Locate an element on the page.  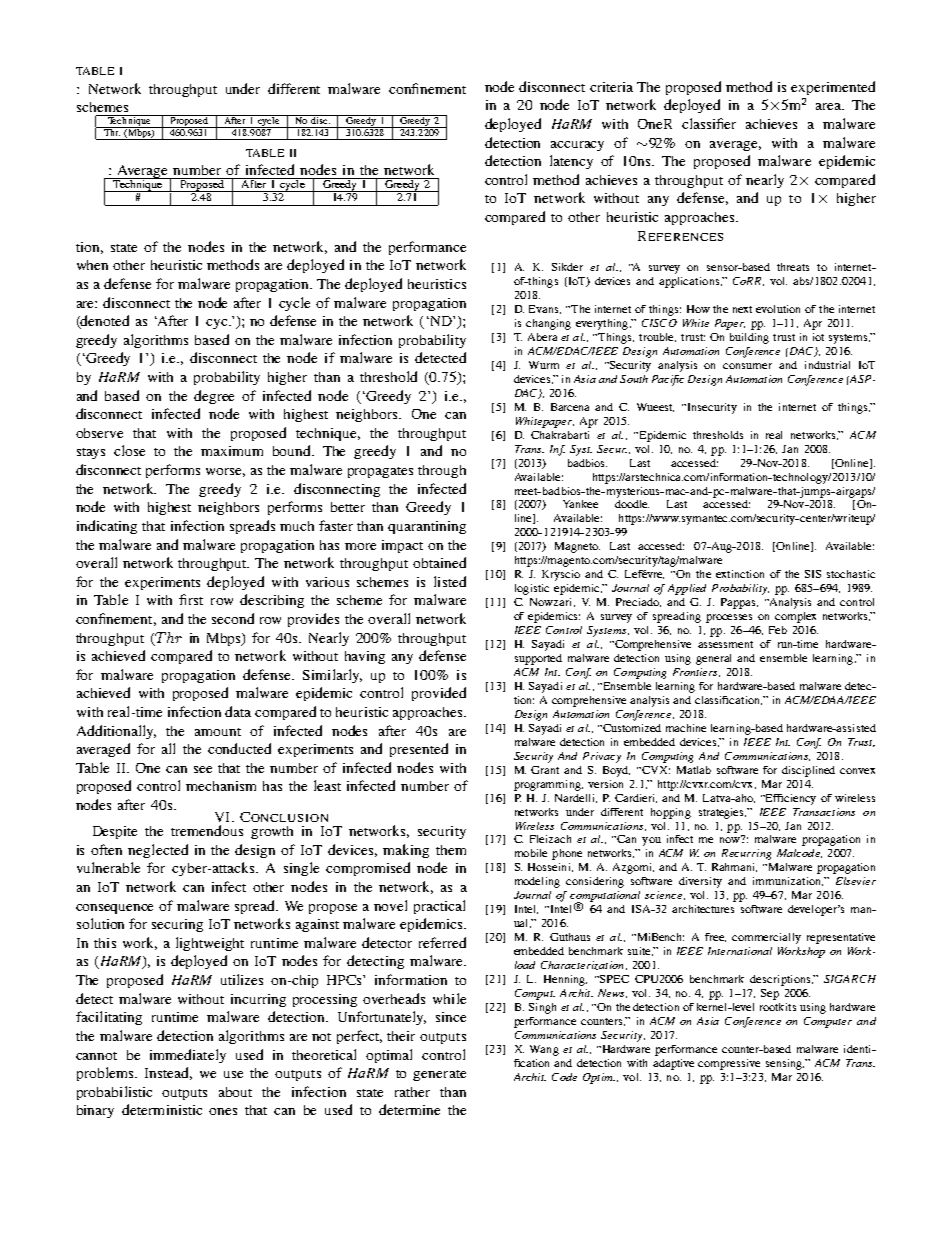
first is located at coordinates (191, 599).
